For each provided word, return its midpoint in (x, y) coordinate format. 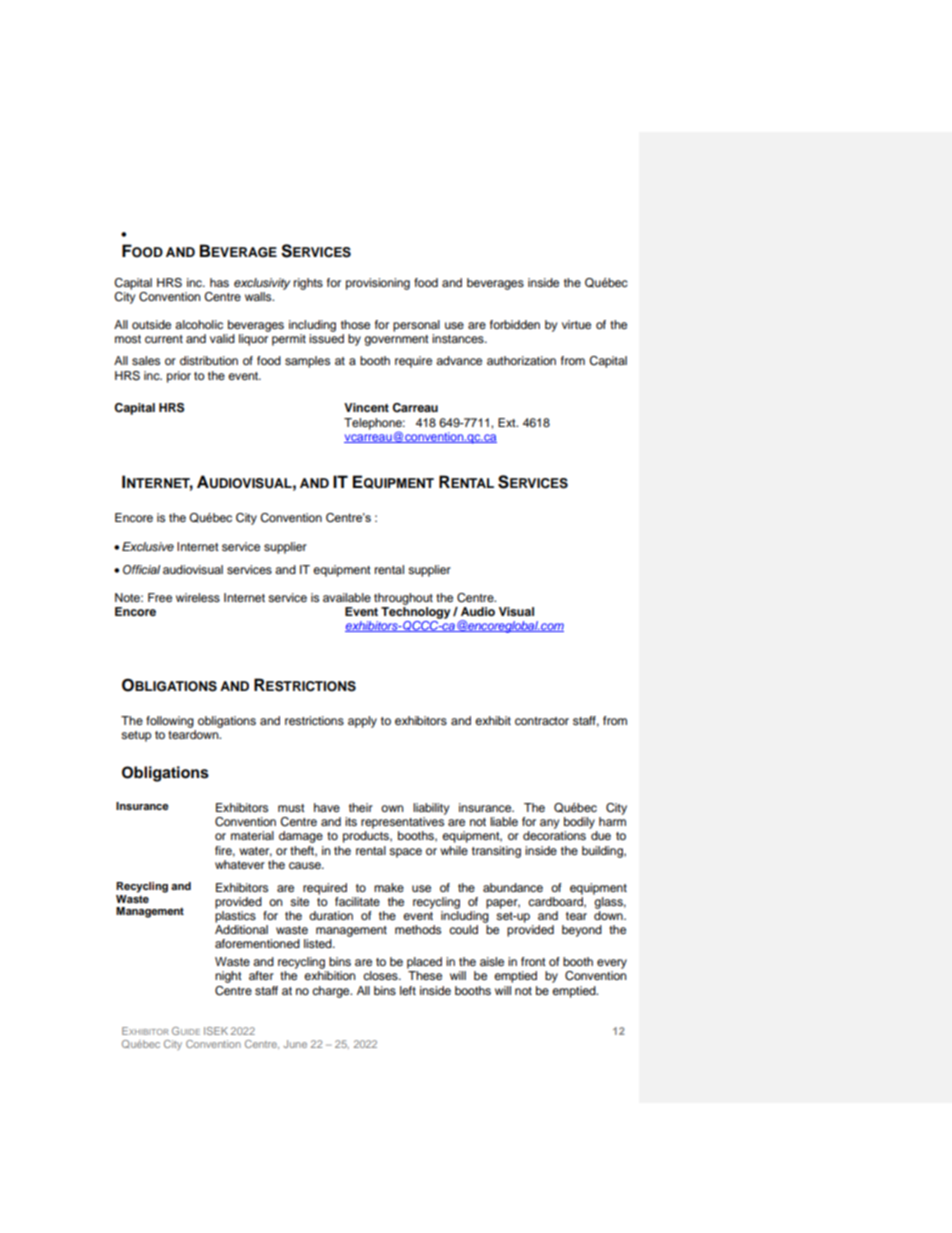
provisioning (378, 284)
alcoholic (199, 324)
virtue (576, 324)
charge (332, 992)
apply (362, 722)
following (170, 722)
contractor (542, 721)
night (228, 977)
